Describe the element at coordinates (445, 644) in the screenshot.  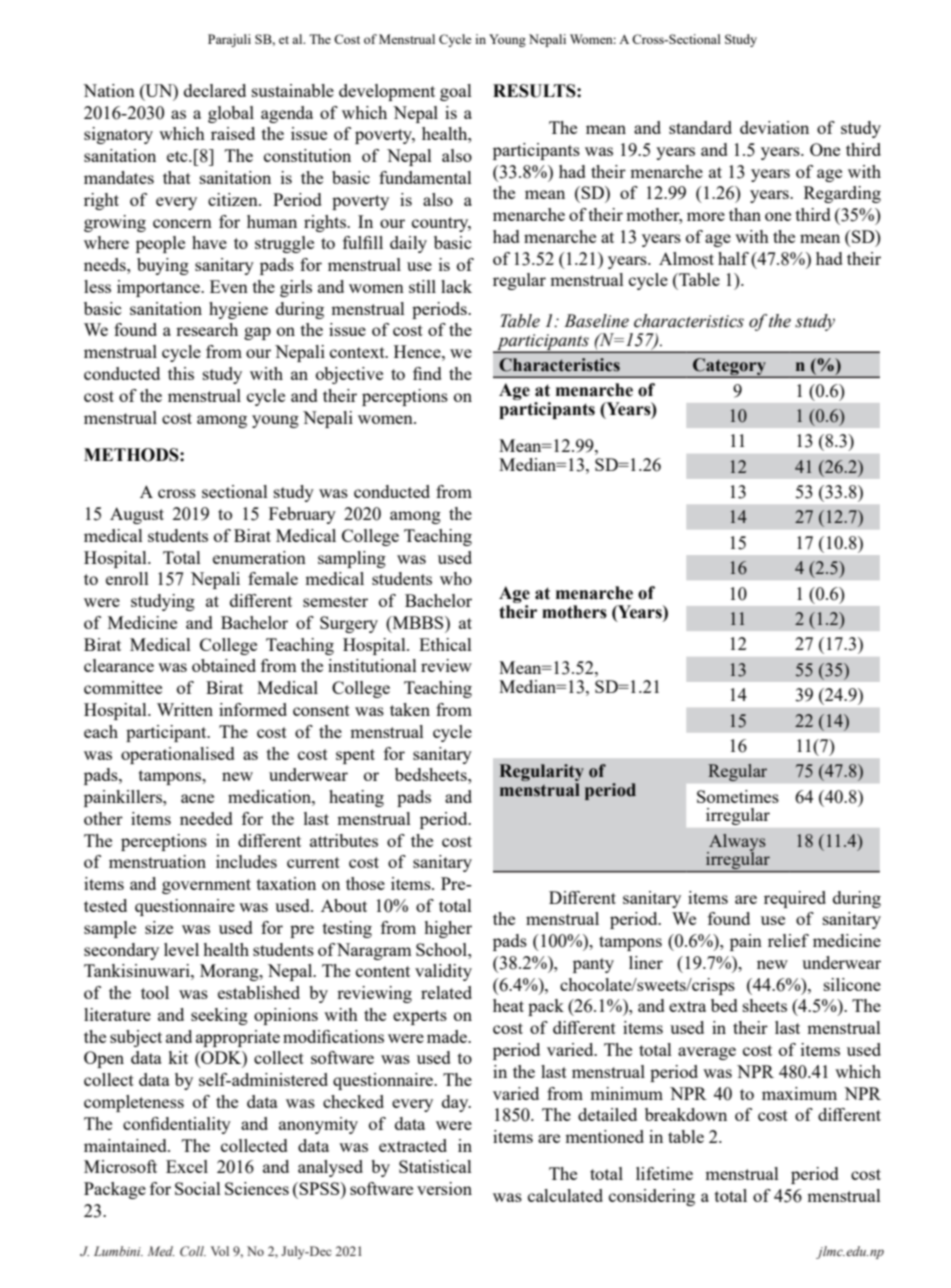
I see `Ethical` at that location.
